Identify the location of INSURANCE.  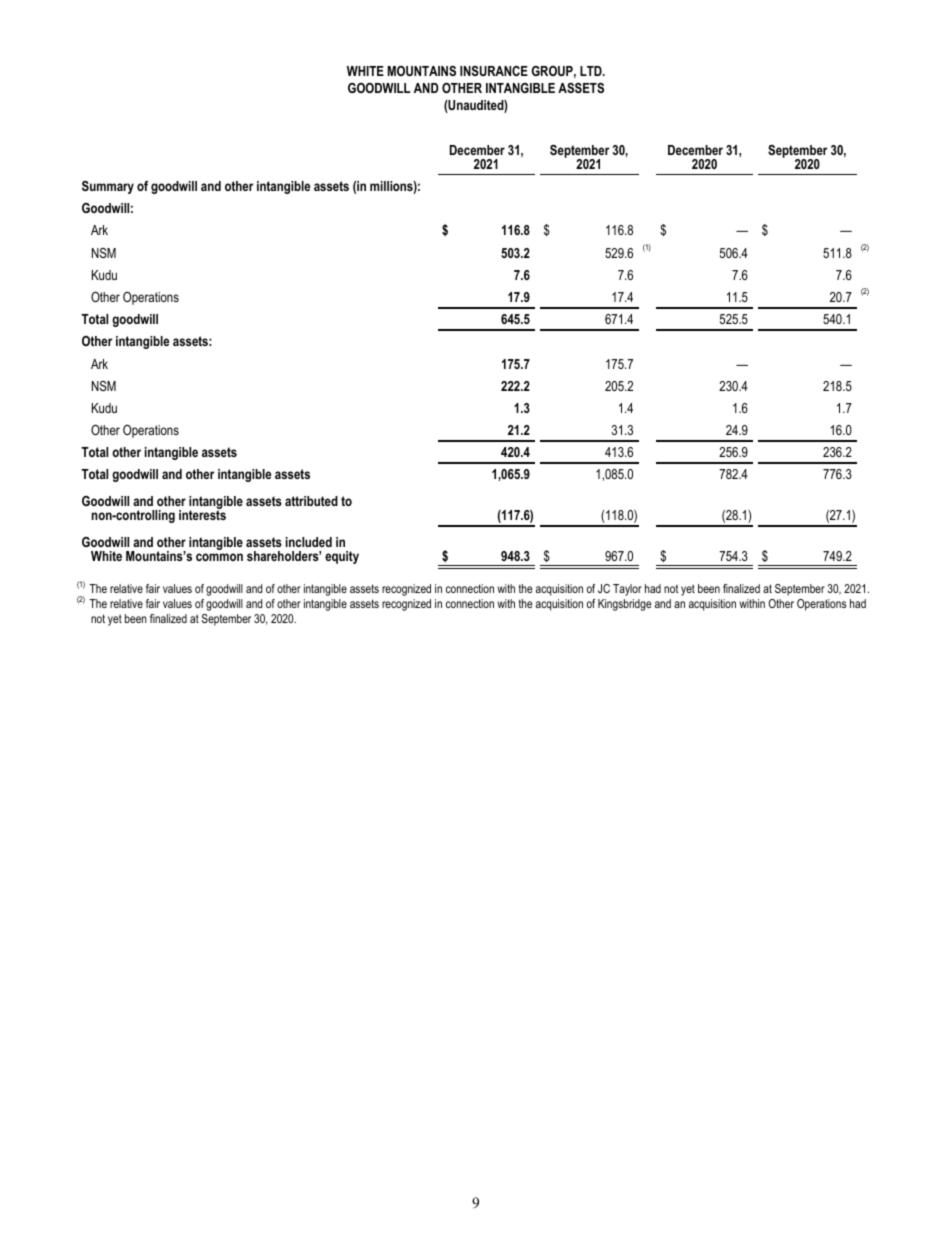
(494, 71).
